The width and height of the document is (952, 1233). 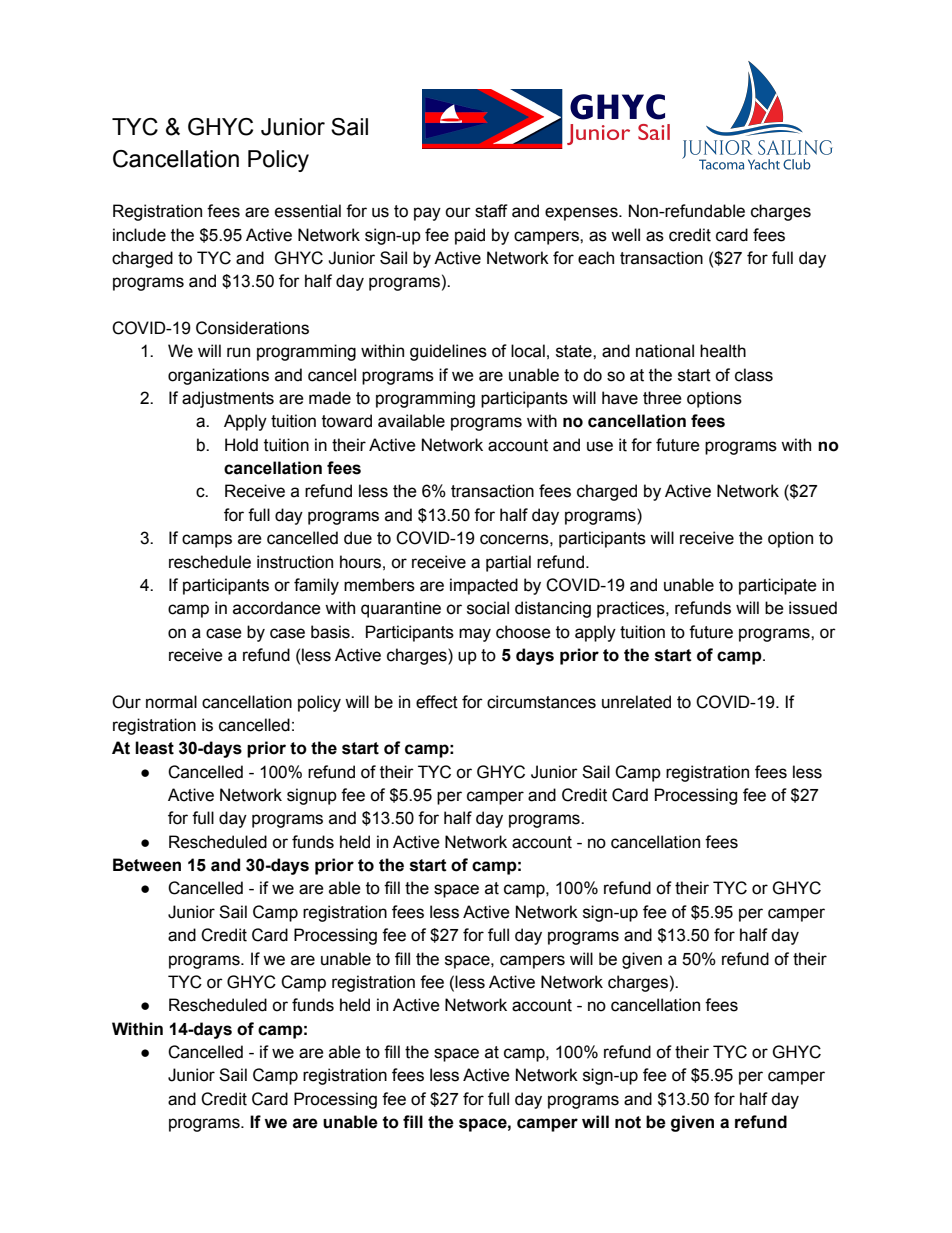 What do you see at coordinates (139, 235) in the document?
I see `include` at bounding box center [139, 235].
